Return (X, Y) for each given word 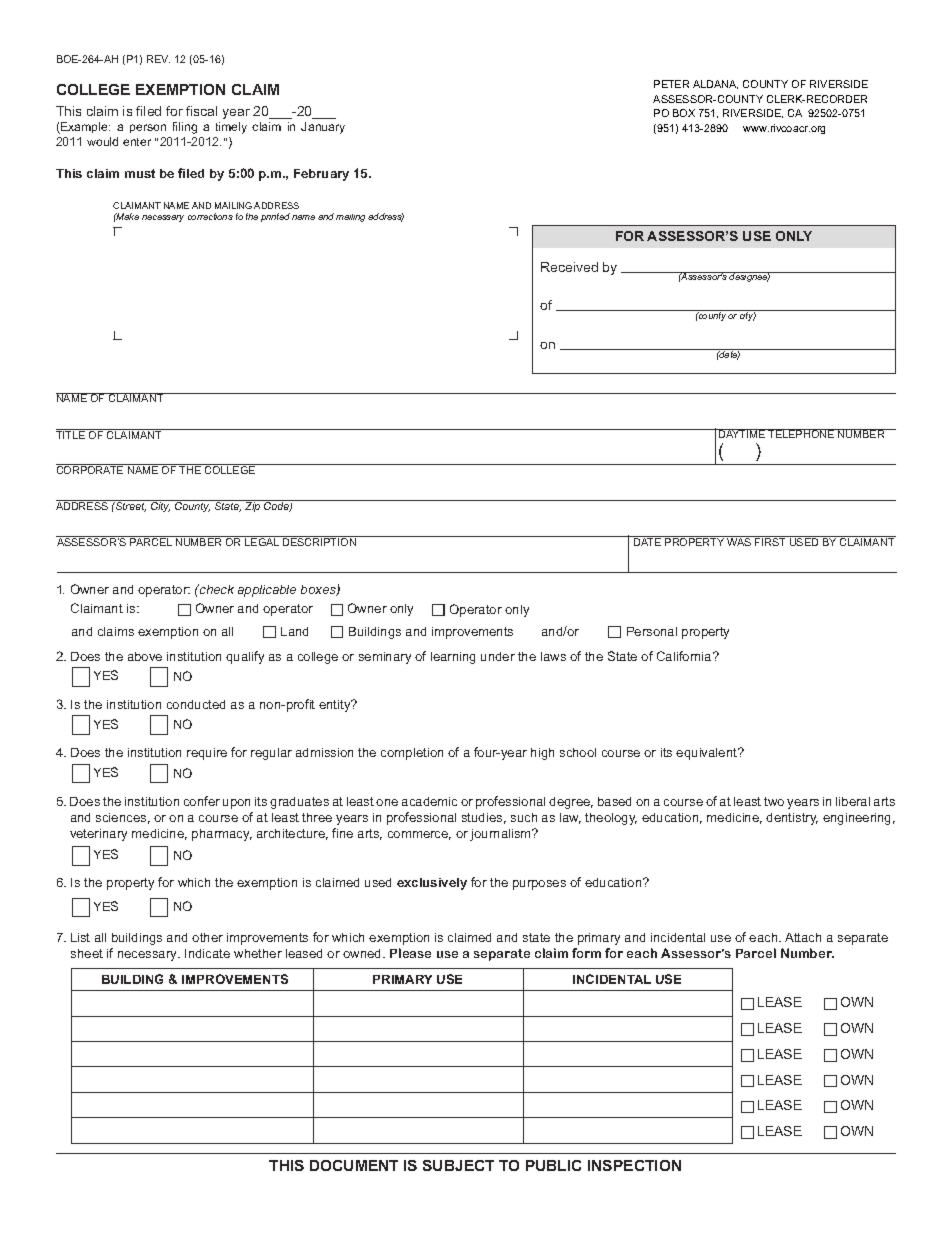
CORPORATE (91, 469)
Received (569, 267)
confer (202, 801)
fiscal (201, 111)
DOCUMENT (354, 1165)
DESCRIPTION (319, 541)
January (323, 128)
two (774, 801)
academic (429, 801)
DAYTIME (742, 433)
